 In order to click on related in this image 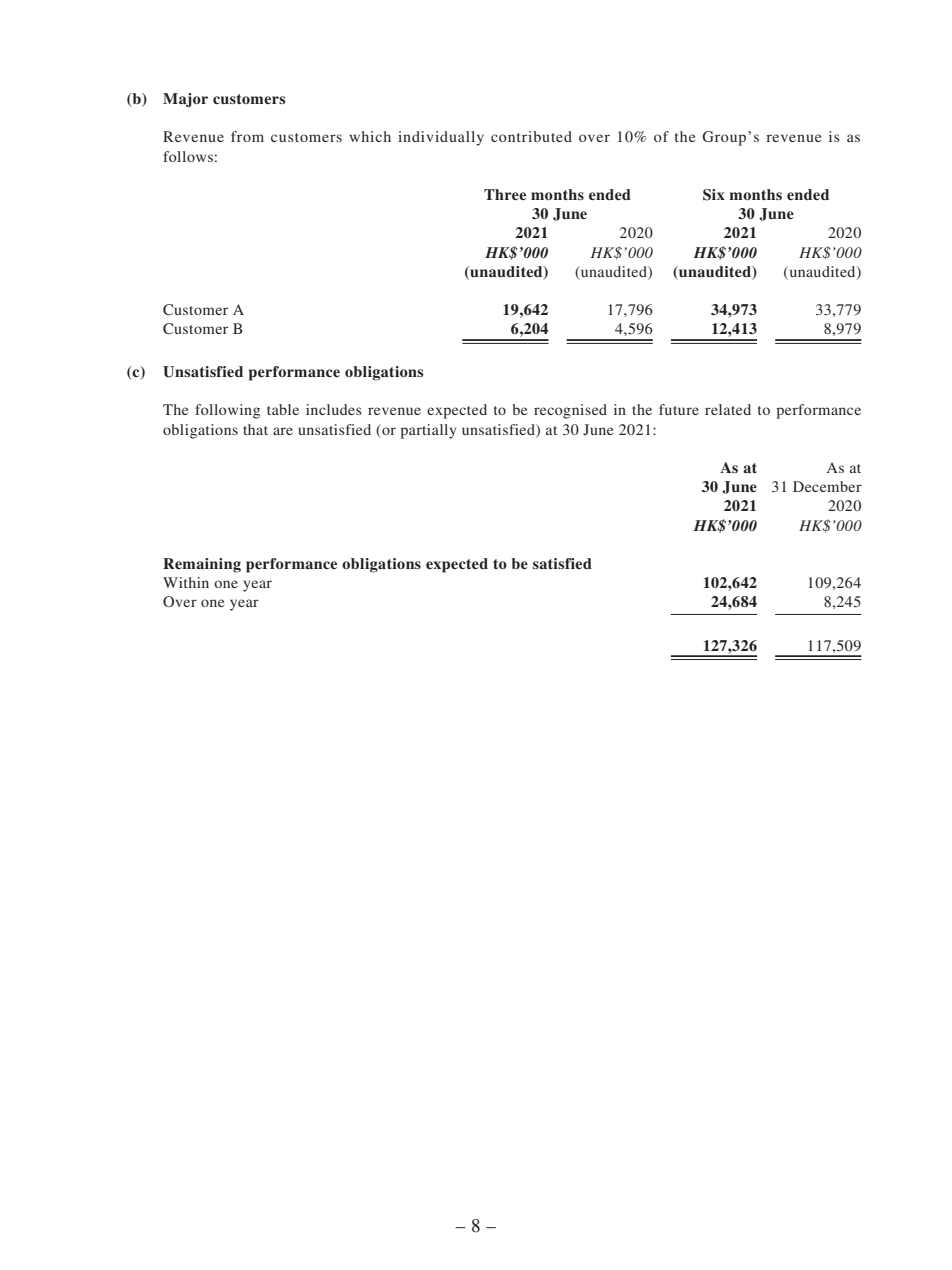, I will do `click(728, 409)`.
